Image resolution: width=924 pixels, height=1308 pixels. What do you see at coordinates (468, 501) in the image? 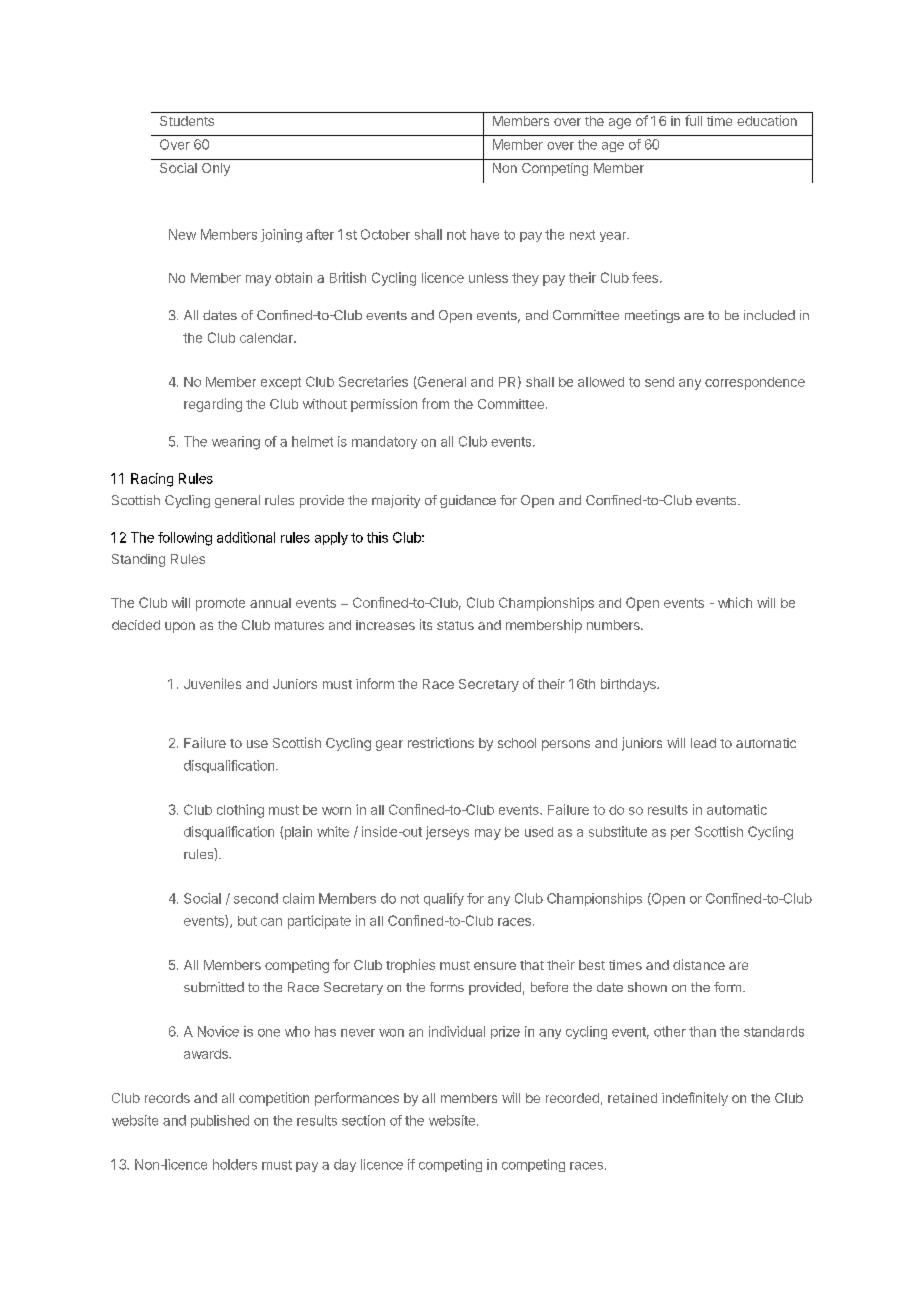
I see `guidance` at bounding box center [468, 501].
